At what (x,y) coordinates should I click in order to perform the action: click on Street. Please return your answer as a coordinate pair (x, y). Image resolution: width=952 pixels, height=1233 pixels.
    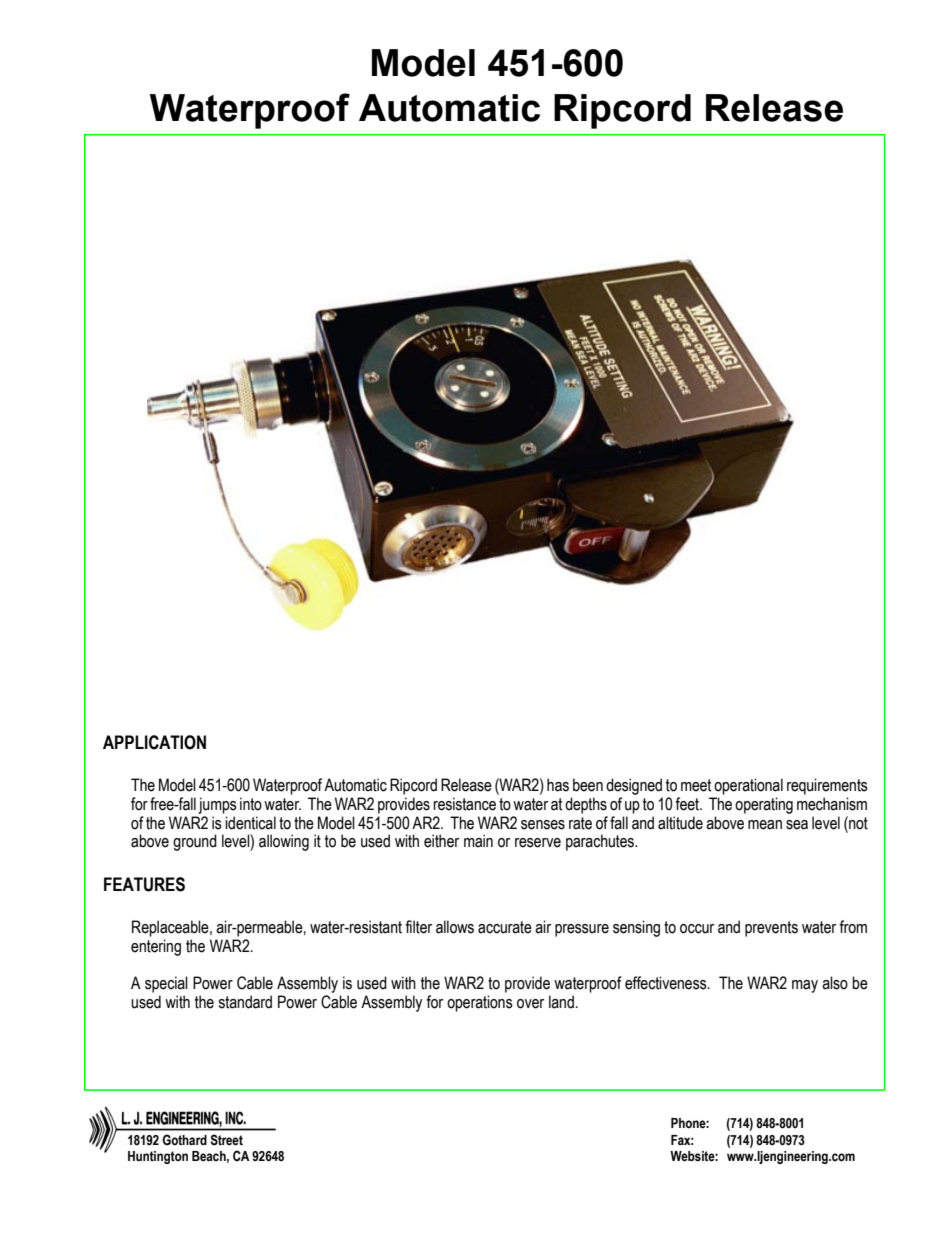
    Looking at the image, I should click on (226, 1140).
